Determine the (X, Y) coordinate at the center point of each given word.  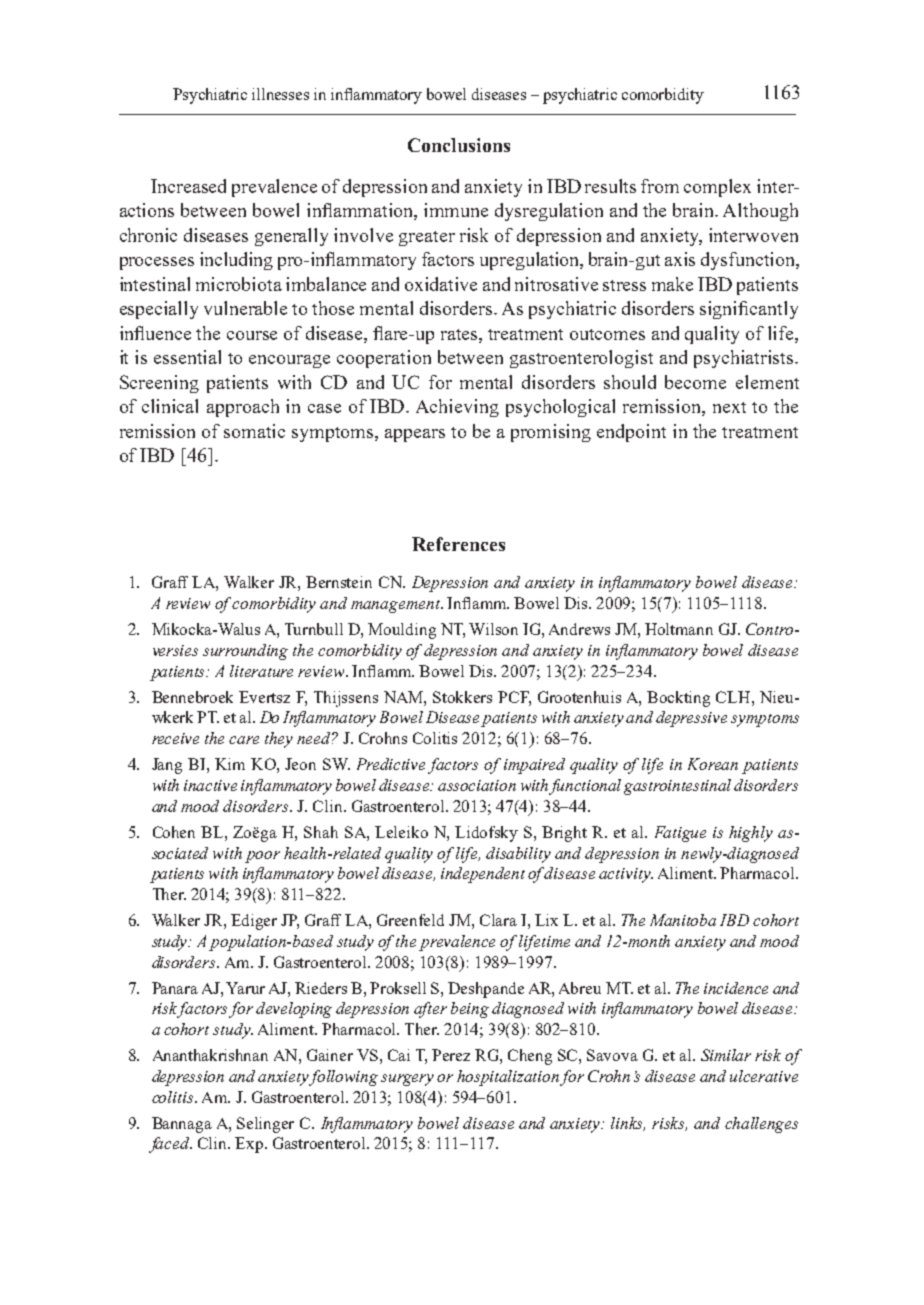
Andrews (579, 629)
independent (483, 875)
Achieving (457, 408)
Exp (250, 1145)
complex (717, 188)
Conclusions (459, 145)
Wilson (493, 629)
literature (261, 671)
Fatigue (680, 834)
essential (187, 357)
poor (262, 857)
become (695, 382)
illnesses (280, 94)
